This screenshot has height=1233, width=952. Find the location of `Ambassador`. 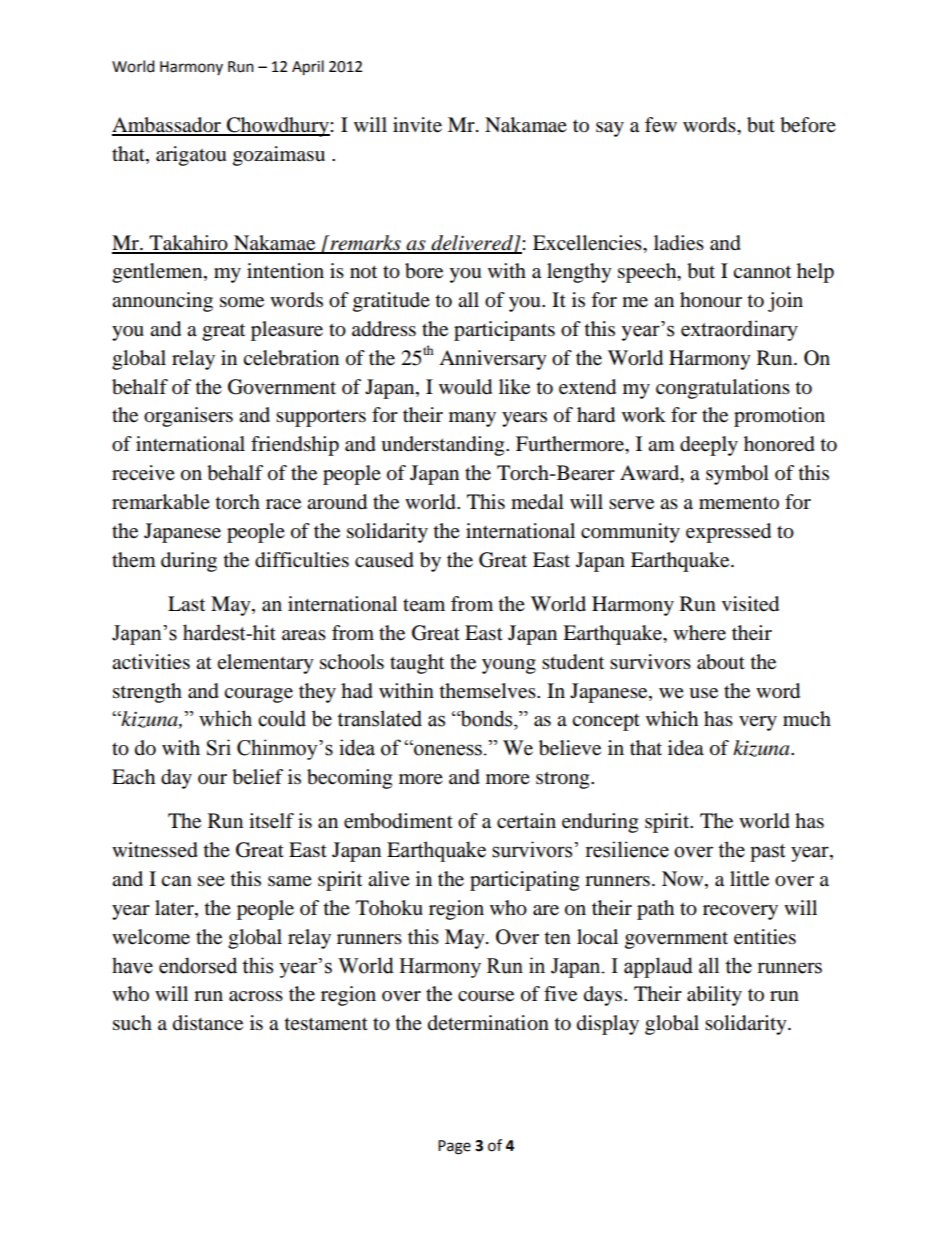

Ambassador is located at coordinates (167, 126).
